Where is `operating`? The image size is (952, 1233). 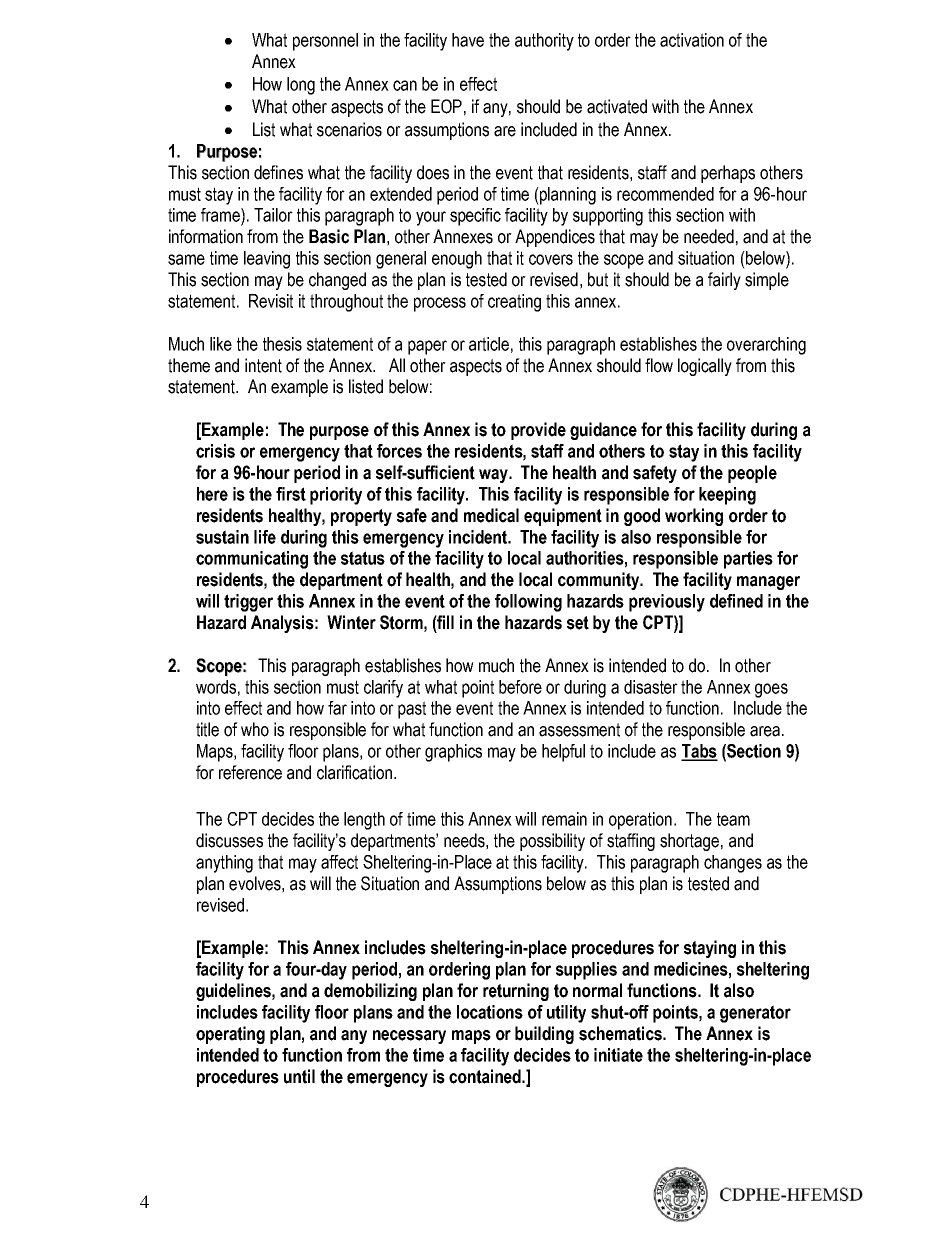 operating is located at coordinates (230, 1035).
